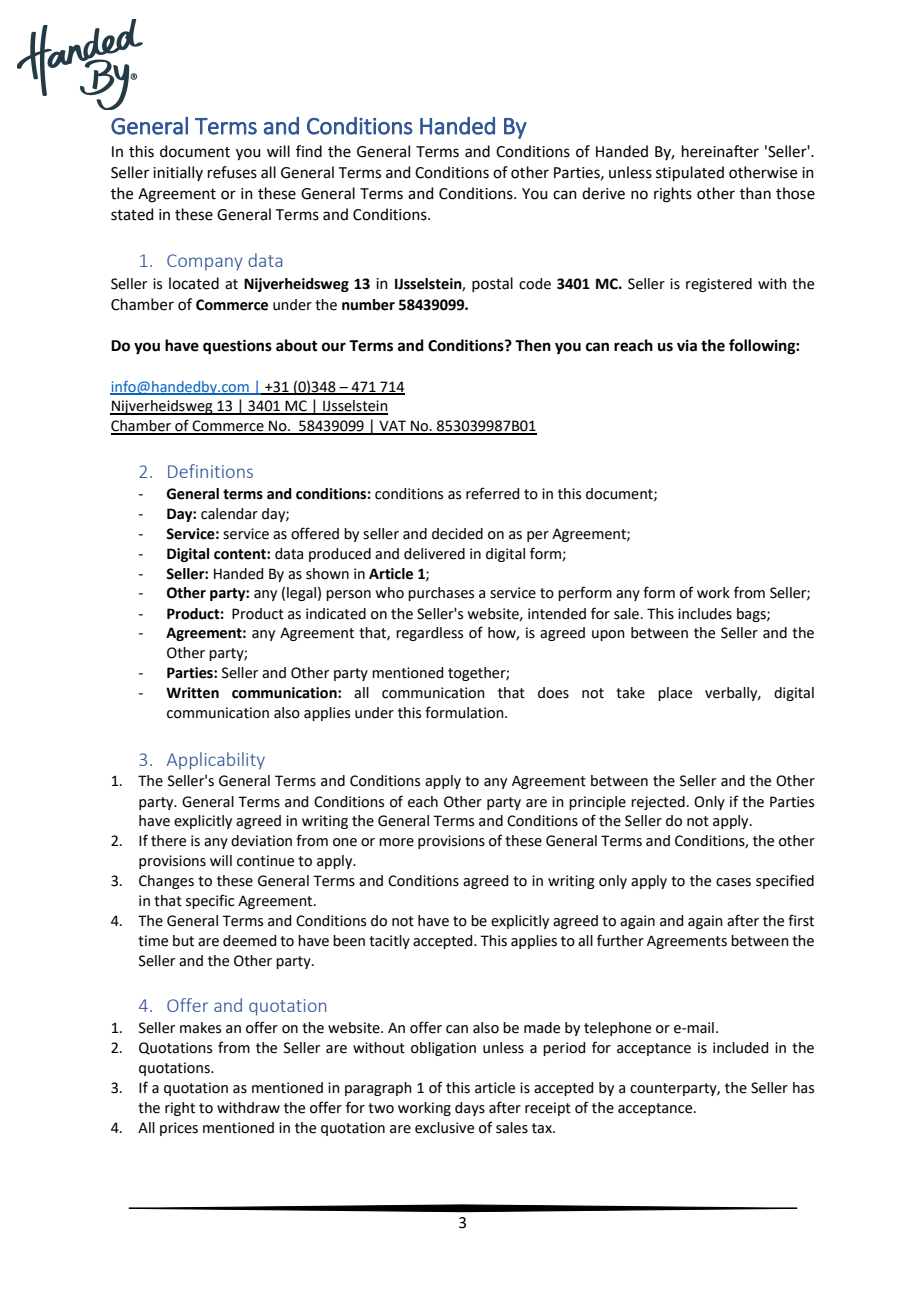 The height and width of the page is (1308, 924). What do you see at coordinates (690, 173) in the page?
I see `stipulated` at bounding box center [690, 173].
